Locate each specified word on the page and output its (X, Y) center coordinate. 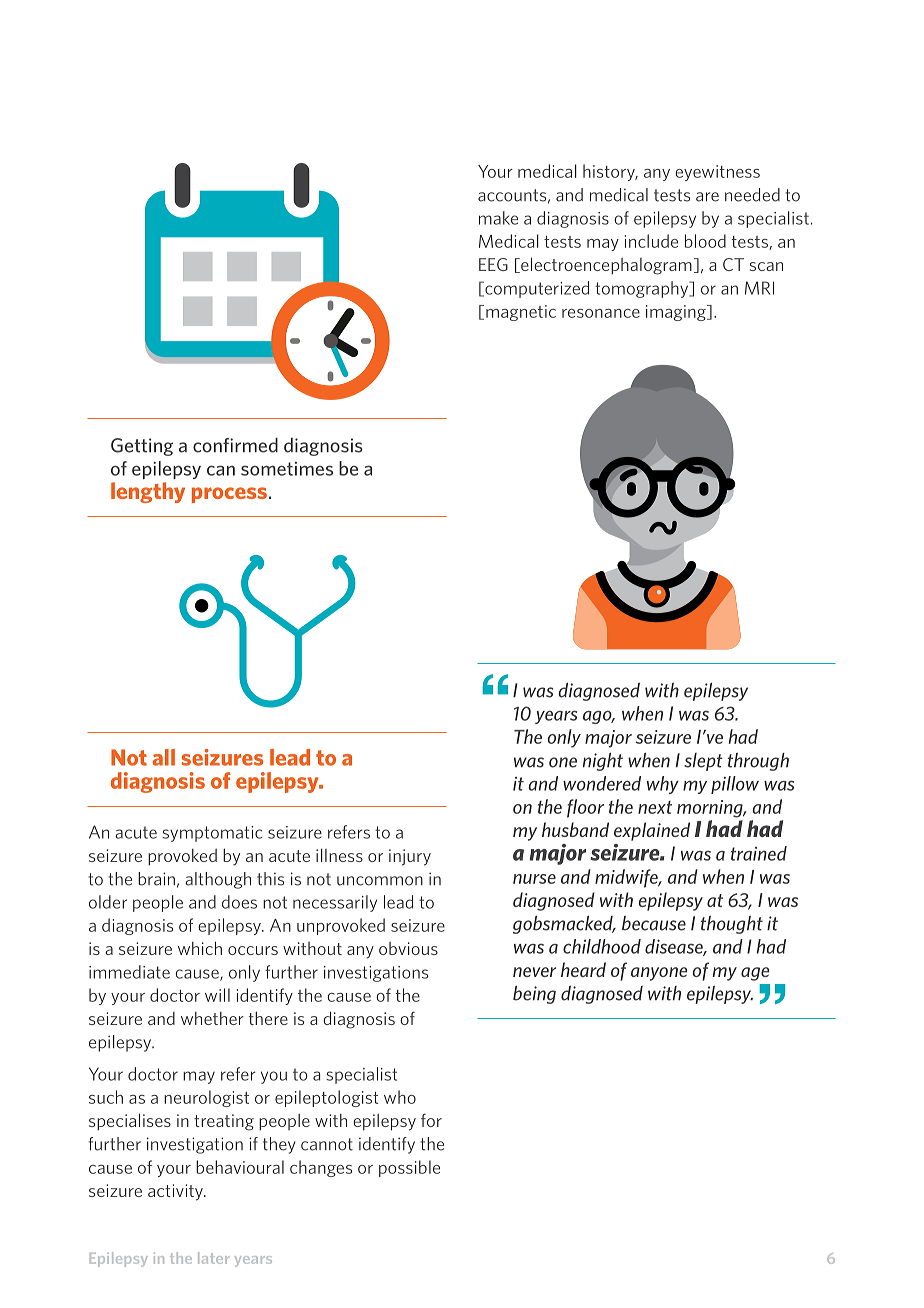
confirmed (235, 445)
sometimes (287, 469)
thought (732, 925)
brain (156, 879)
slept (703, 762)
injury (410, 857)
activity (176, 1192)
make (498, 218)
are (707, 197)
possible (409, 1168)
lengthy (148, 492)
